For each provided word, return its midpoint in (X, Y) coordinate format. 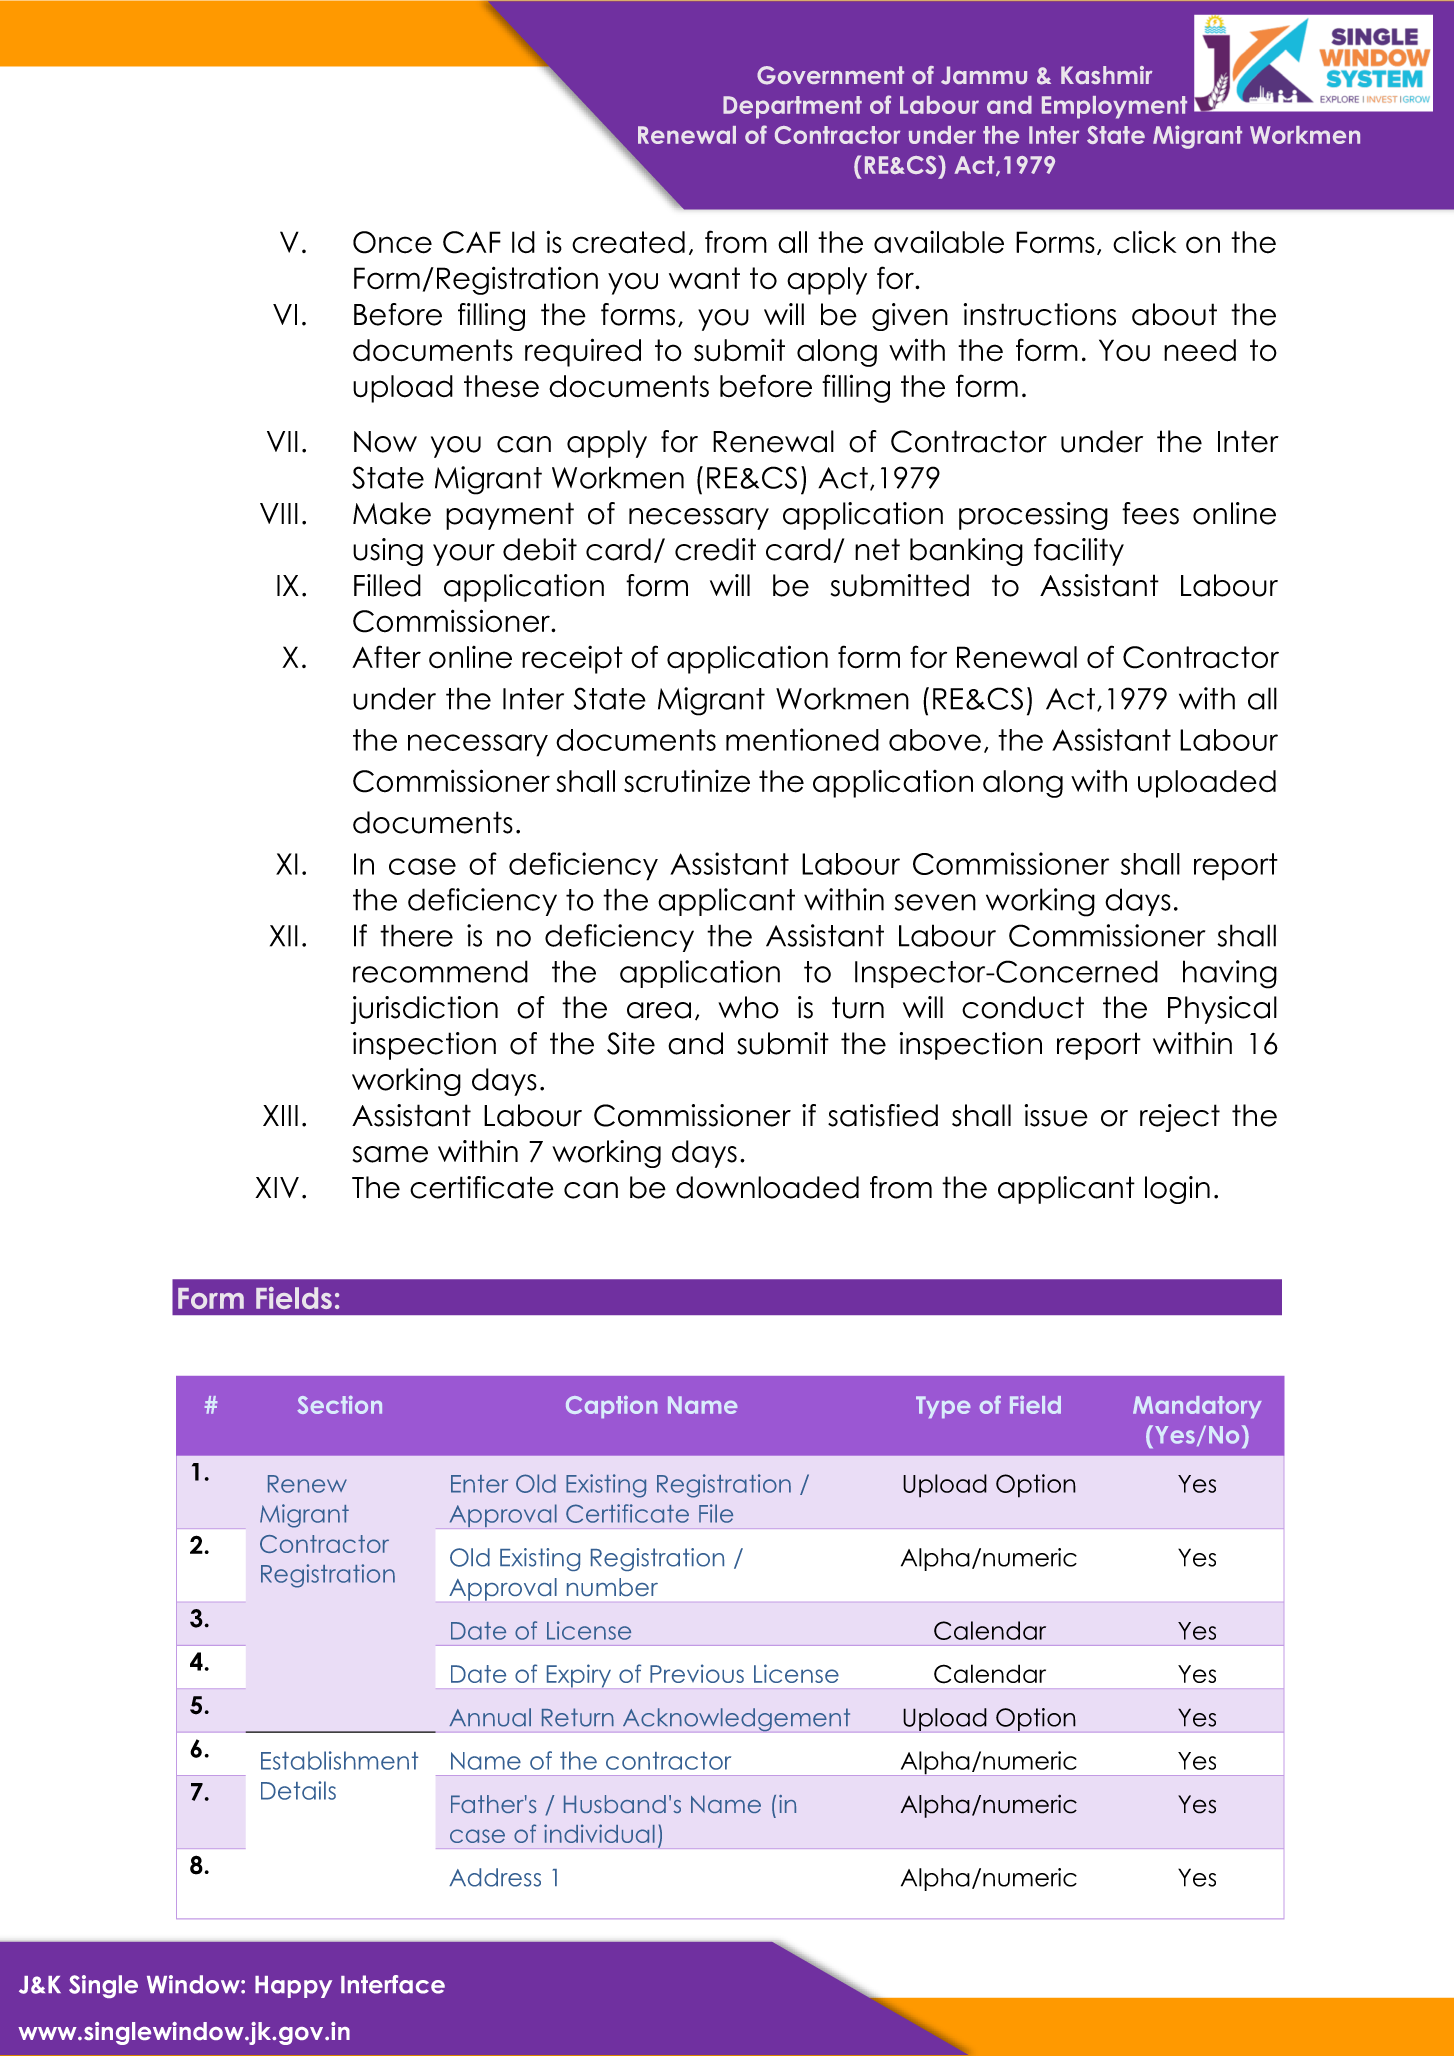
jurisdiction (424, 1010)
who (748, 1007)
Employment (1114, 107)
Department (792, 107)
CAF (472, 242)
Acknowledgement (736, 1720)
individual (599, 1833)
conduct (1023, 1007)
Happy (293, 1987)
